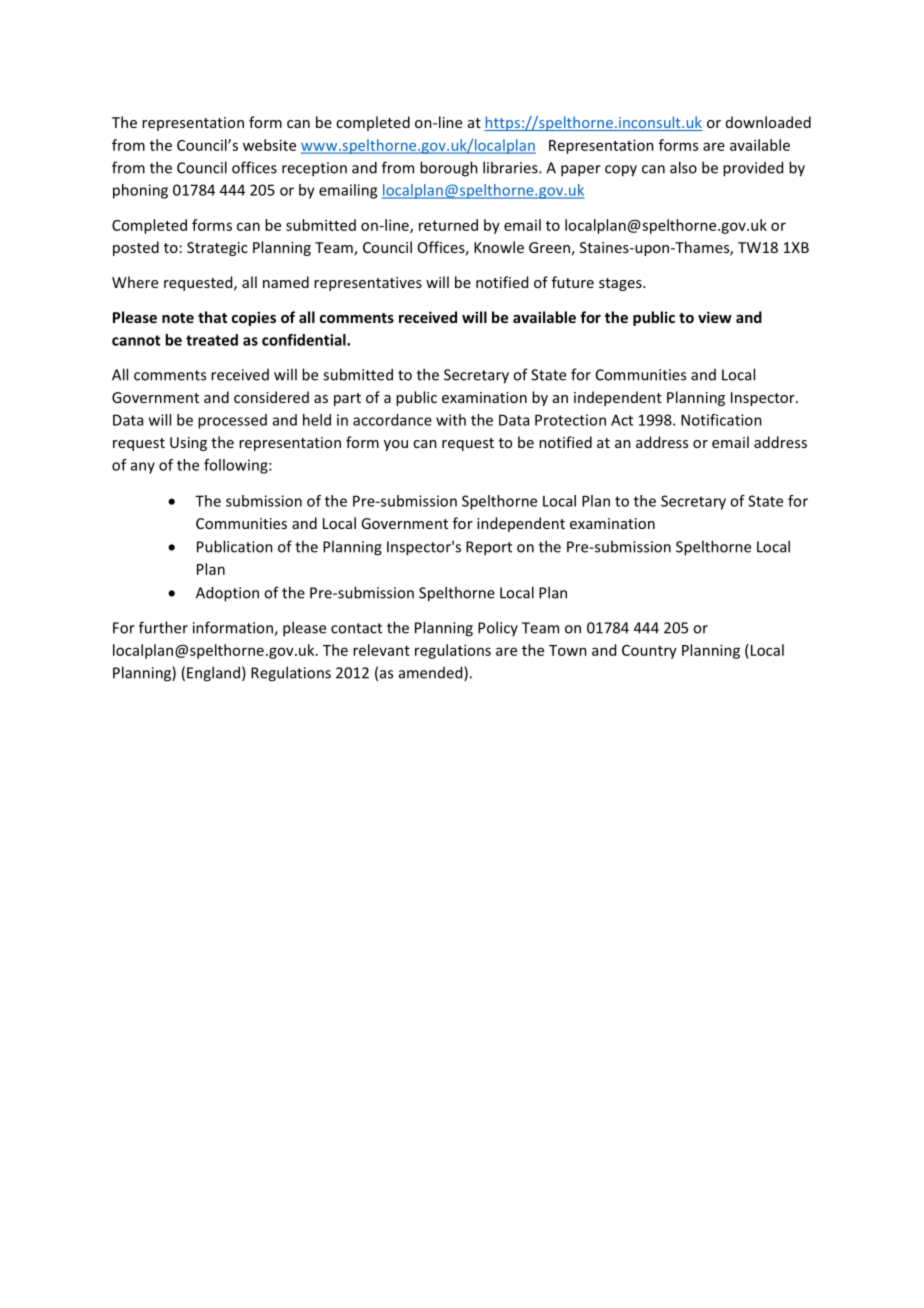  What do you see at coordinates (368, 284) in the screenshot?
I see `representatives` at bounding box center [368, 284].
